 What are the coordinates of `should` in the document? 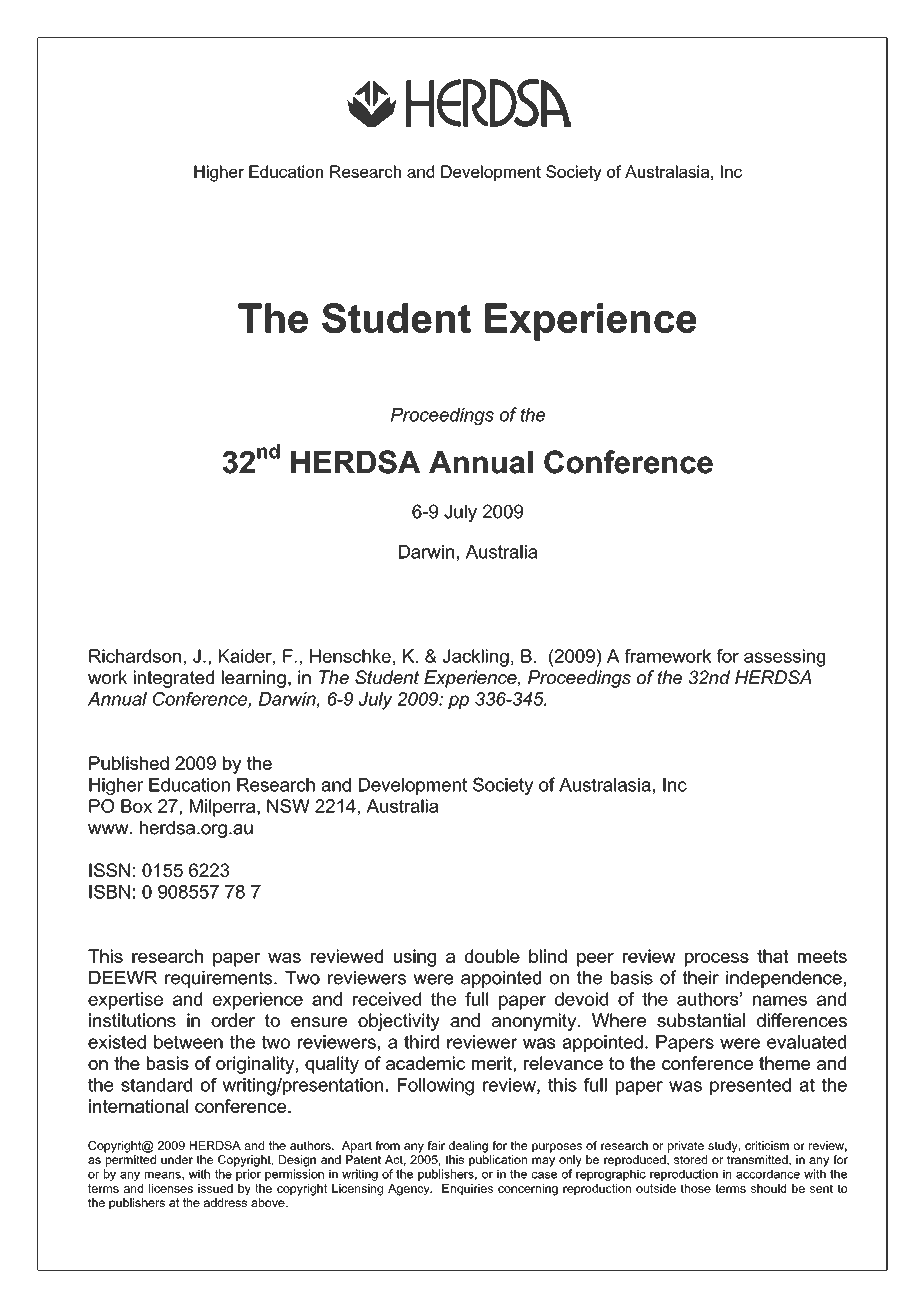 It's located at (768, 1188).
